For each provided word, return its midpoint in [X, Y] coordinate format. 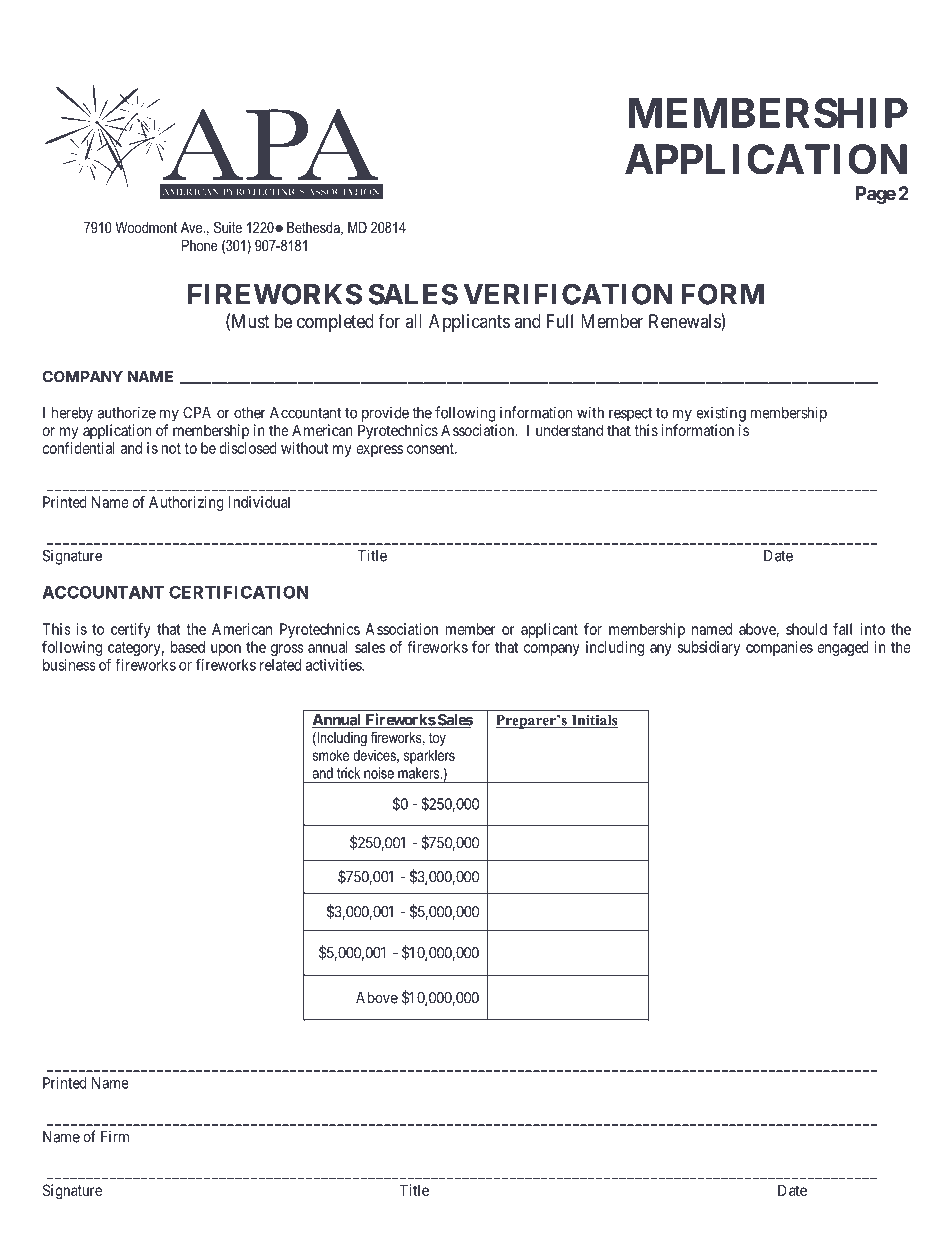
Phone [200, 245]
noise [379, 773]
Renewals [685, 322]
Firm [115, 1136]
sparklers [429, 756]
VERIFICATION [568, 294]
